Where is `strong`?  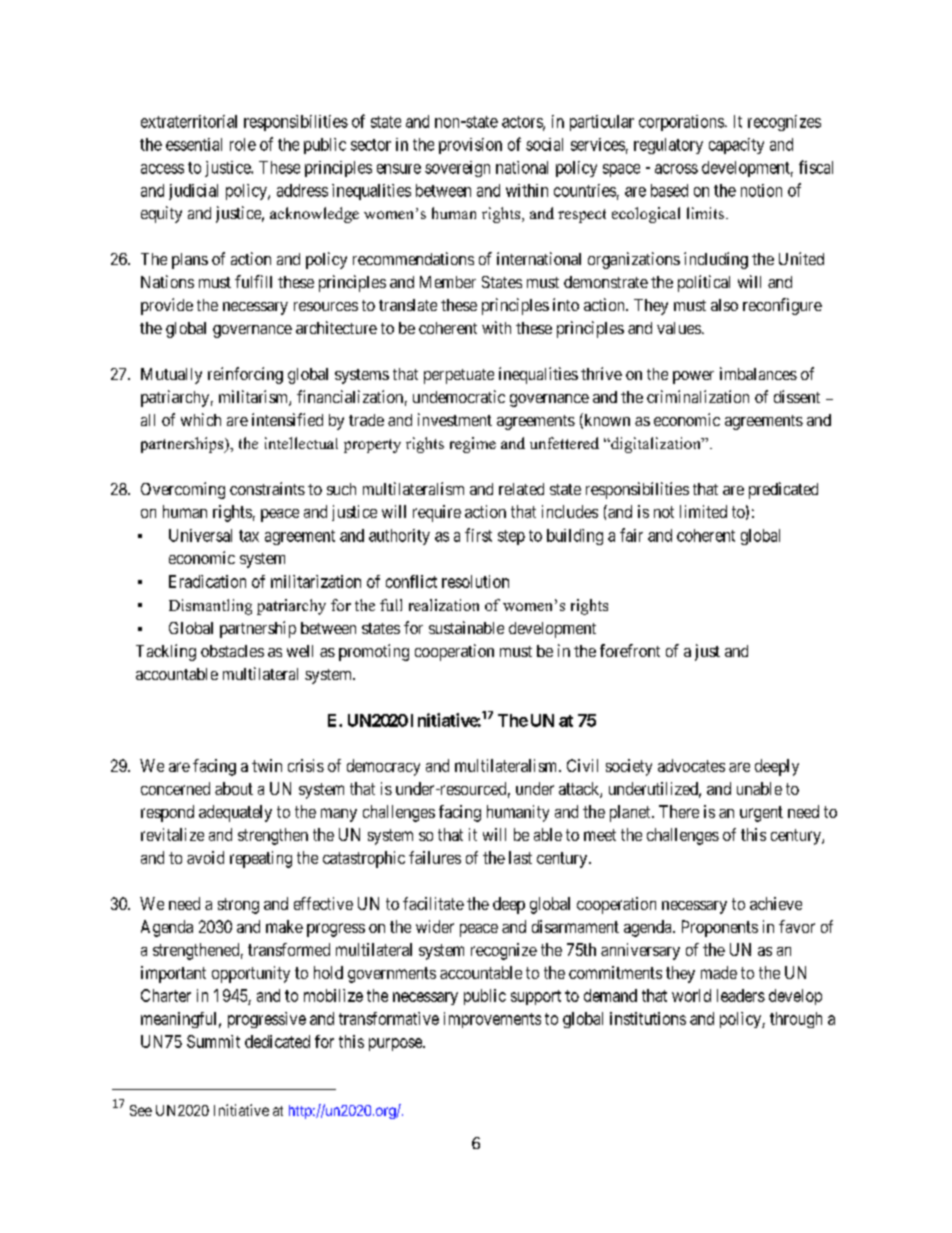 strong is located at coordinates (238, 906).
